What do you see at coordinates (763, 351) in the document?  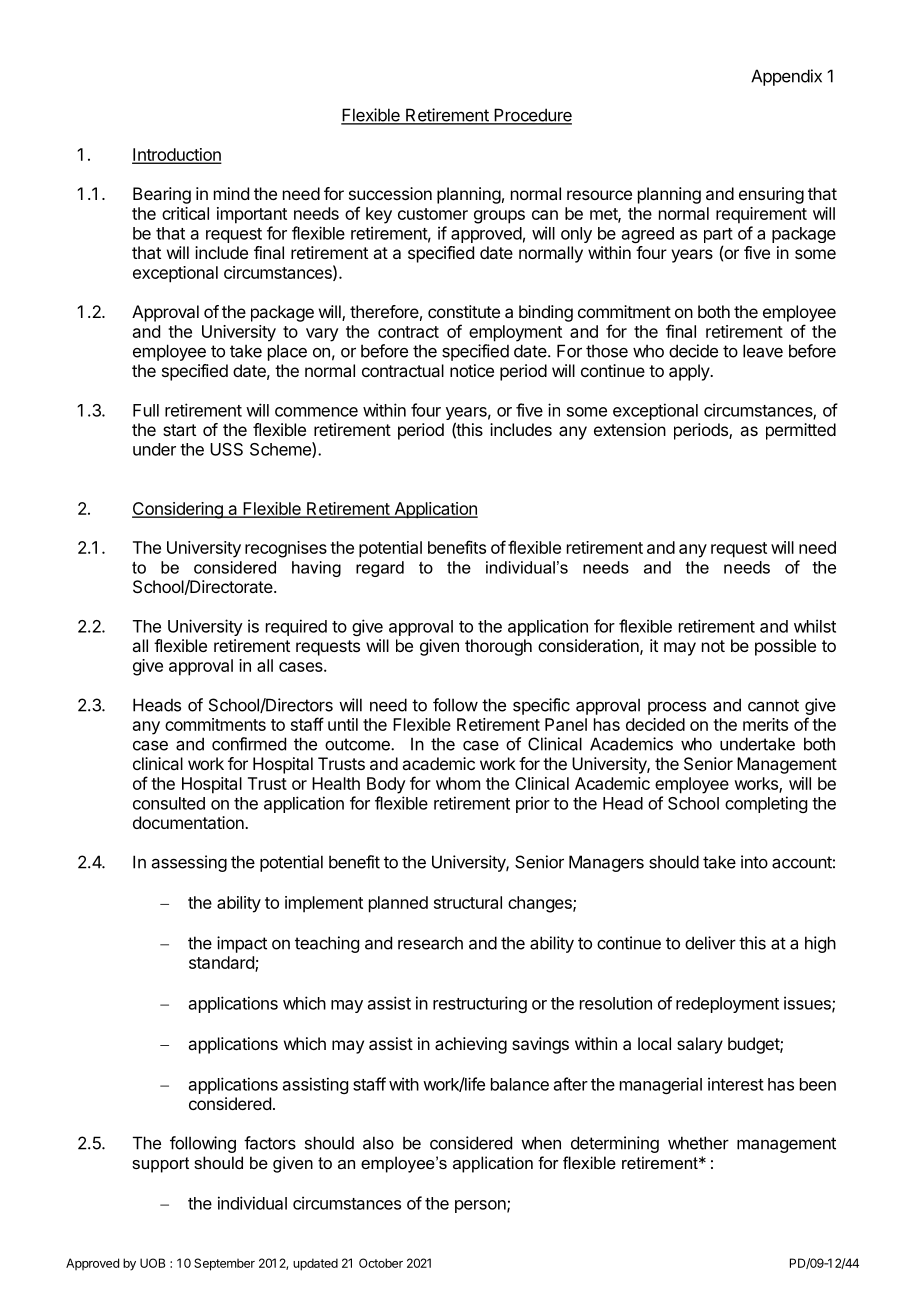 I see `leave` at bounding box center [763, 351].
